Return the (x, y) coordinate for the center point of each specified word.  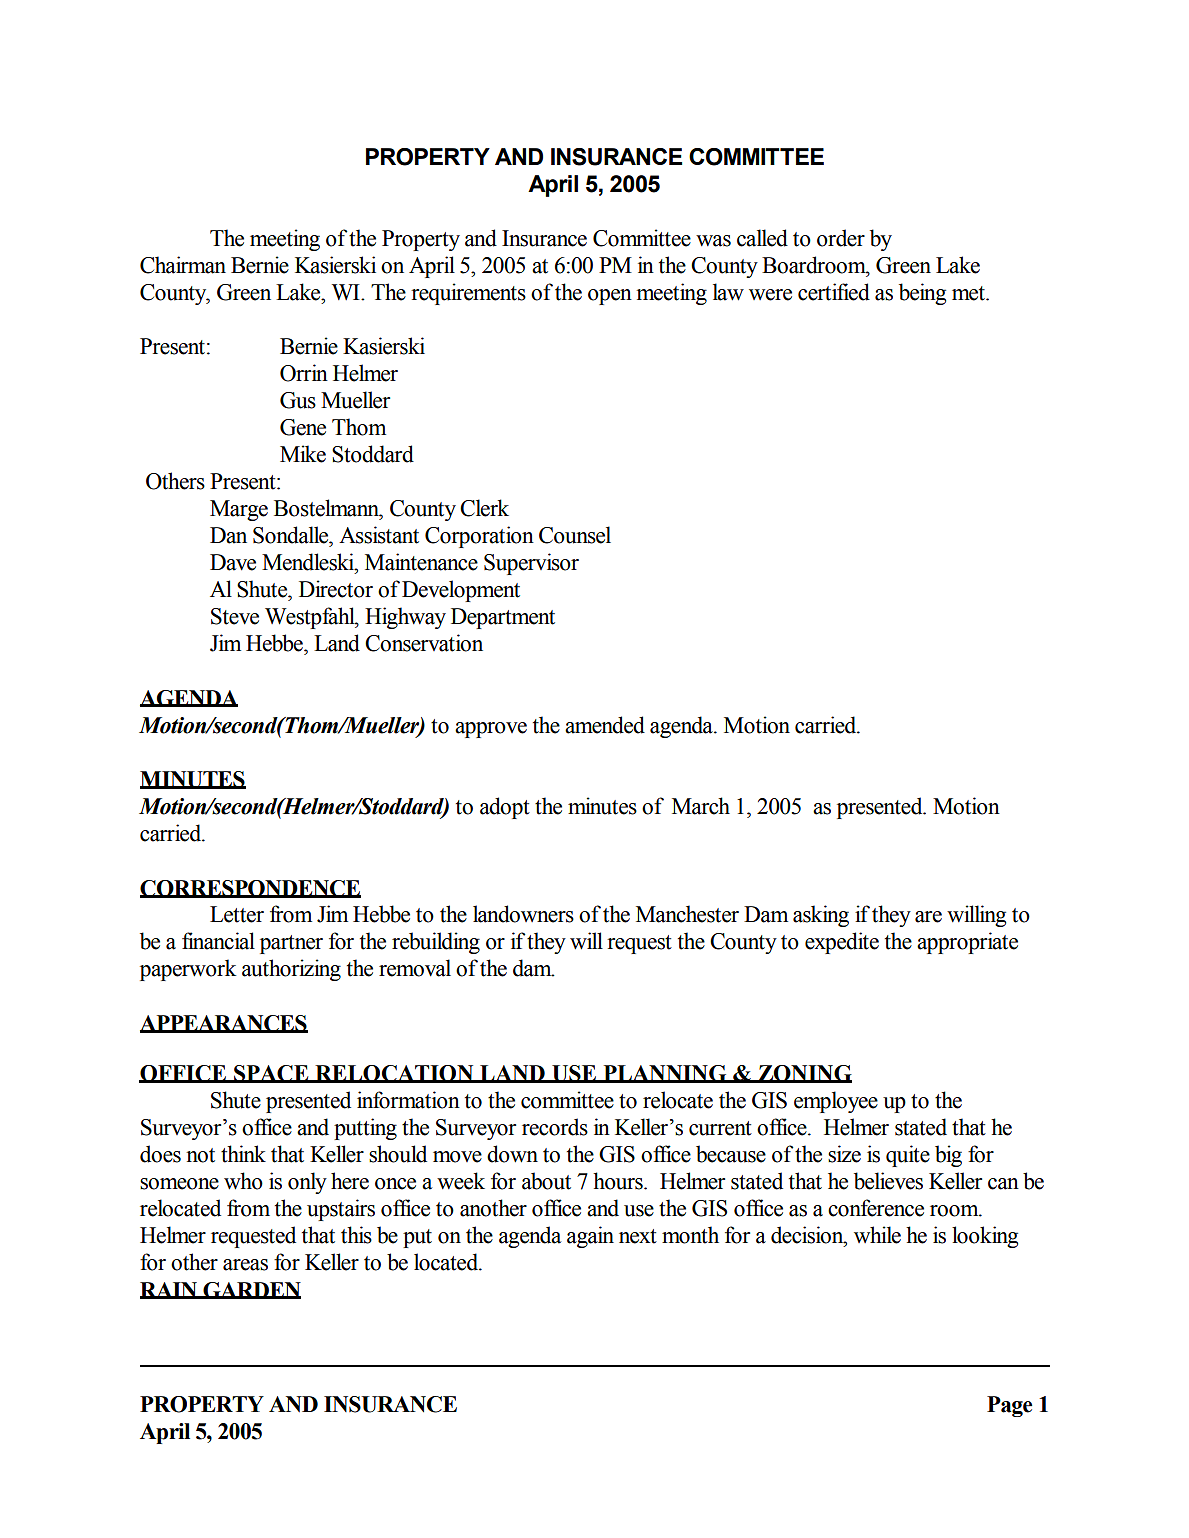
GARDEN (251, 1290)
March (701, 806)
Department (503, 618)
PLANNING (665, 1074)
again (590, 1237)
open (610, 297)
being (922, 294)
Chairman (183, 265)
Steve (235, 616)
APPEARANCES (224, 1024)
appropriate (967, 943)
